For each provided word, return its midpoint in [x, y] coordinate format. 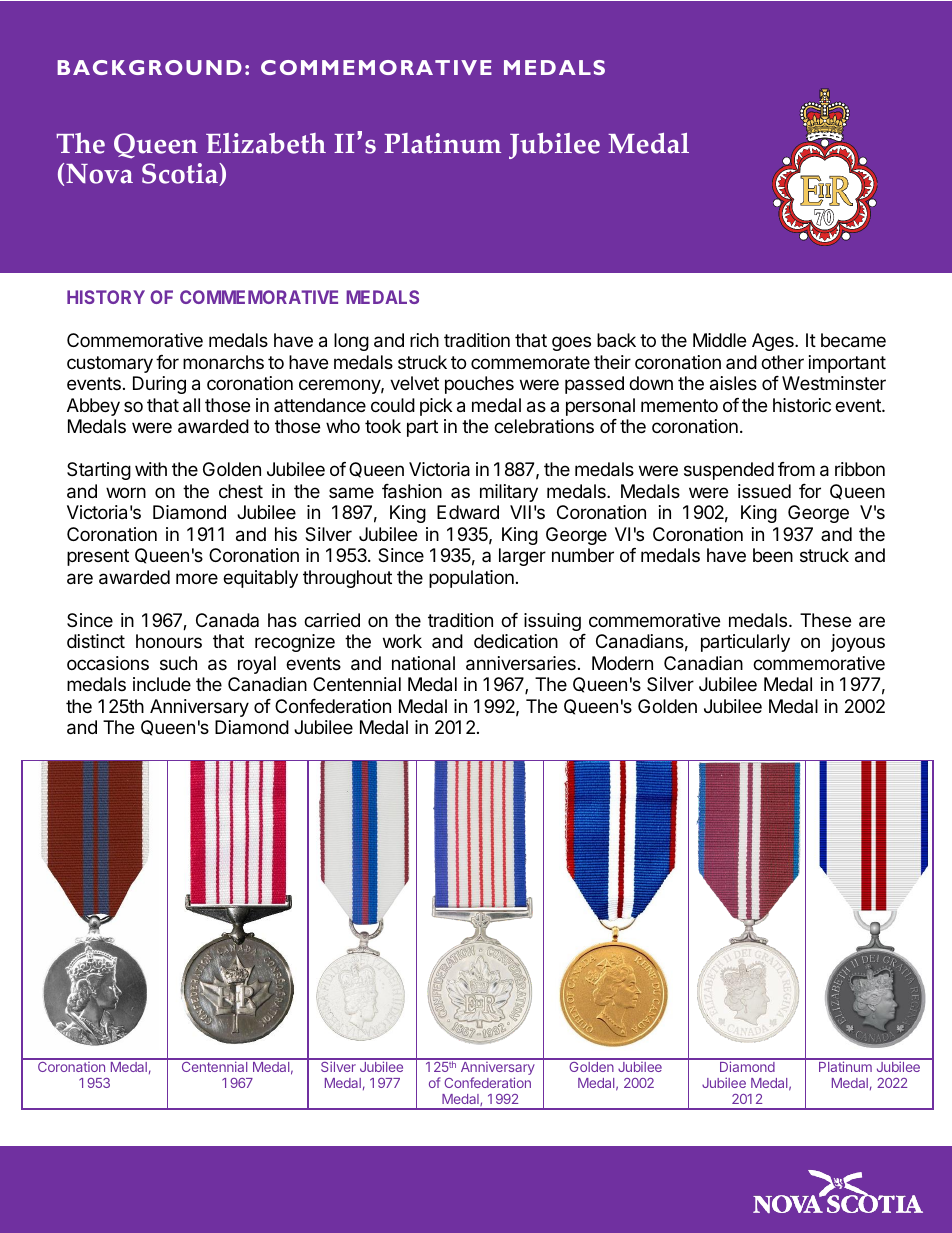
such [178, 663]
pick [436, 407]
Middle [719, 340]
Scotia [181, 174]
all [191, 405]
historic [802, 405]
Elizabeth [266, 143]
